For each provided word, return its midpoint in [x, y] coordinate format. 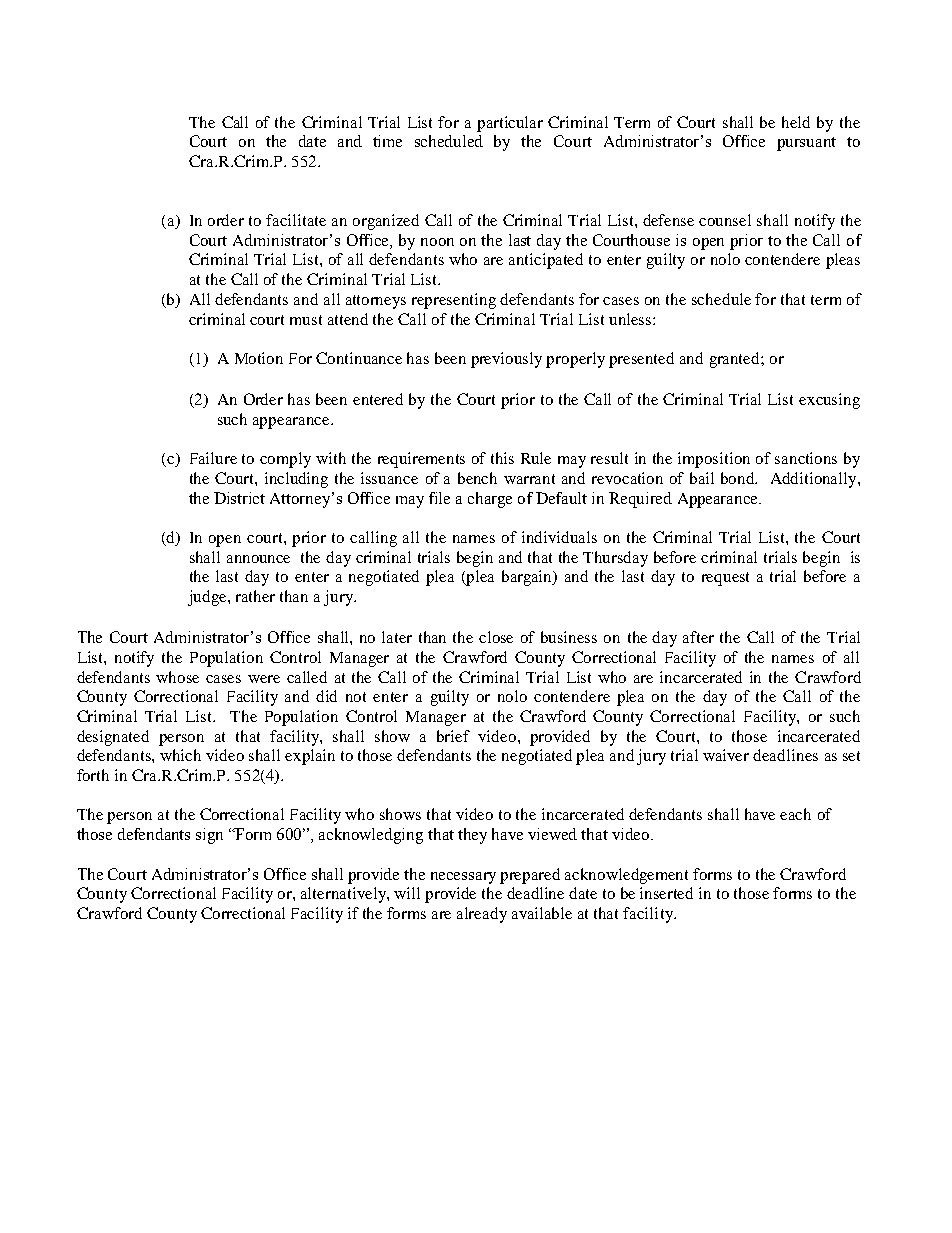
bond [739, 478]
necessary [463, 878]
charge [490, 500]
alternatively [344, 895]
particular [510, 124]
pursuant [806, 144]
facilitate [296, 220]
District [239, 498]
